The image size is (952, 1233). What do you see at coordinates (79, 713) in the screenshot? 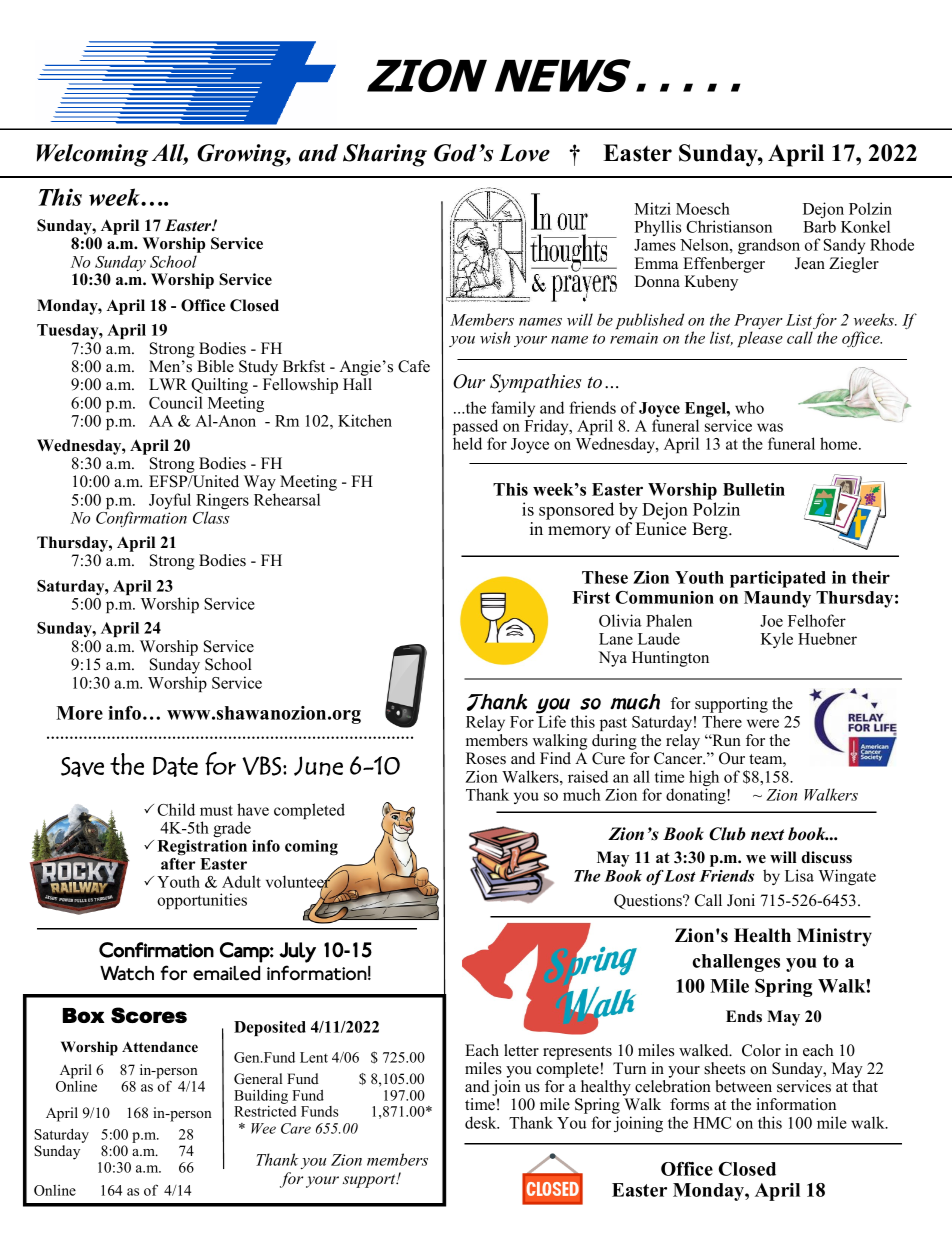
I see `More` at bounding box center [79, 713].
